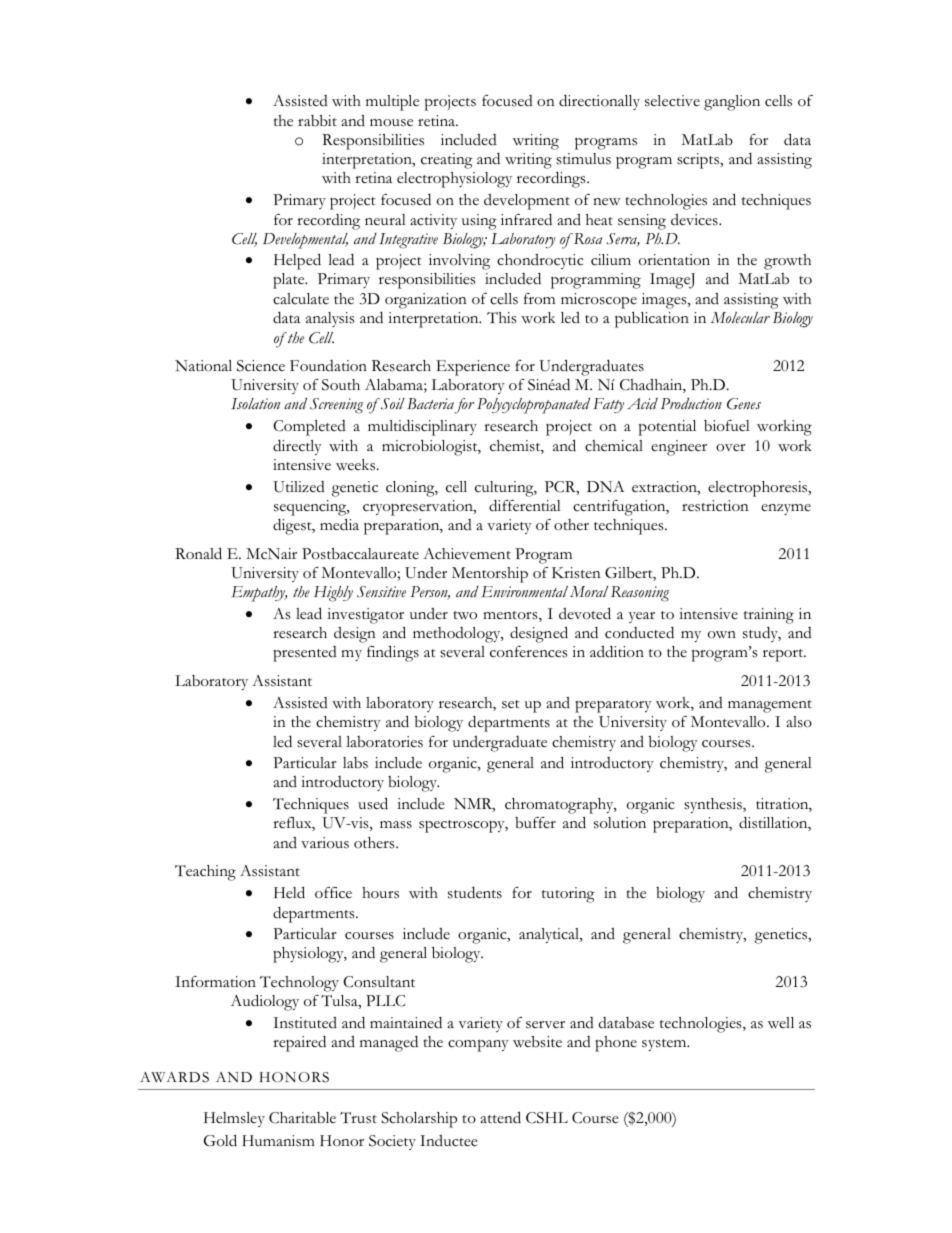  I want to click on creating, so click(447, 161).
